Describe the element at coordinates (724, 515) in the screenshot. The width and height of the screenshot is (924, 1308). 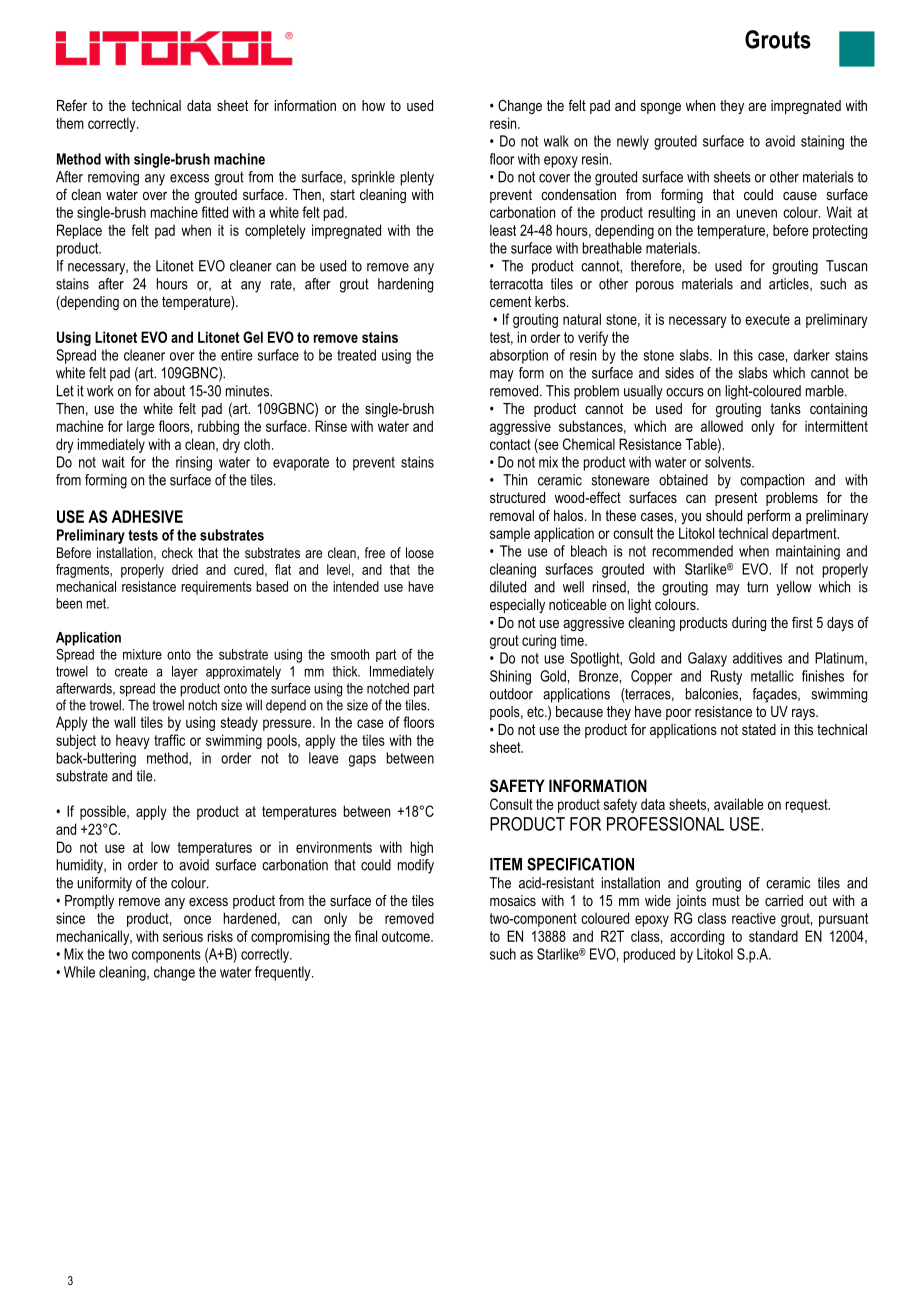
I see `should` at that location.
